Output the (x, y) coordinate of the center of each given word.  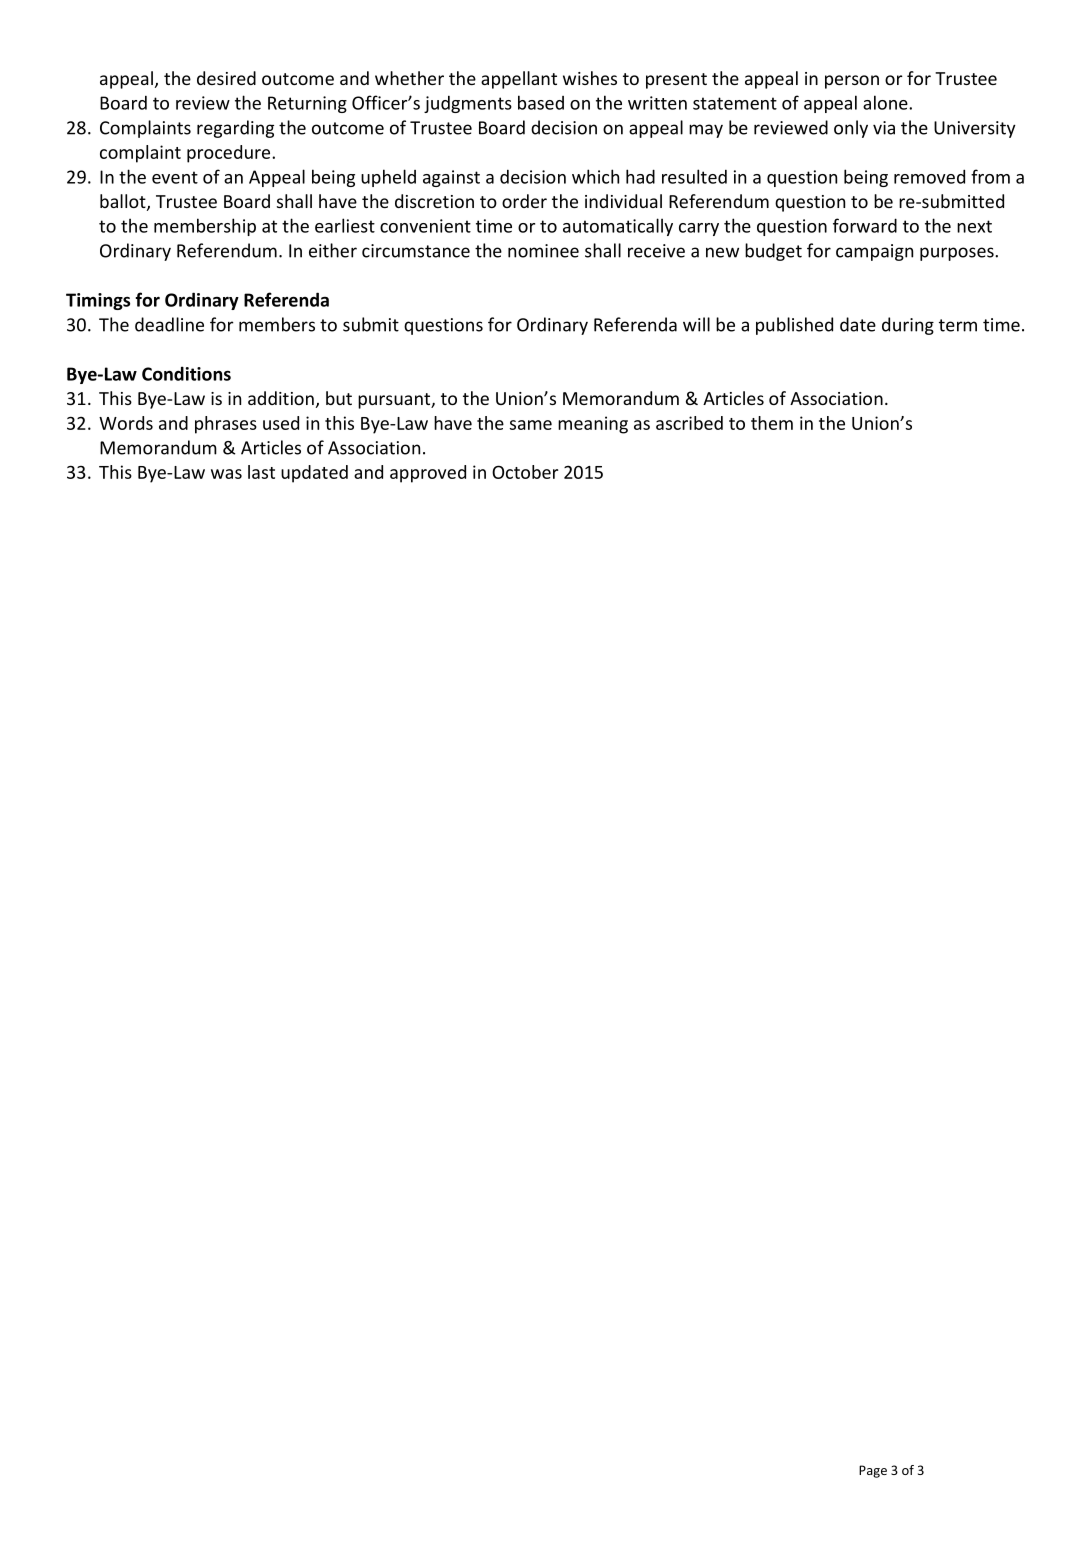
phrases (226, 425)
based (541, 102)
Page (873, 1471)
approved (428, 474)
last (261, 472)
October (525, 472)
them (772, 423)
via (884, 128)
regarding (235, 129)
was (226, 474)
